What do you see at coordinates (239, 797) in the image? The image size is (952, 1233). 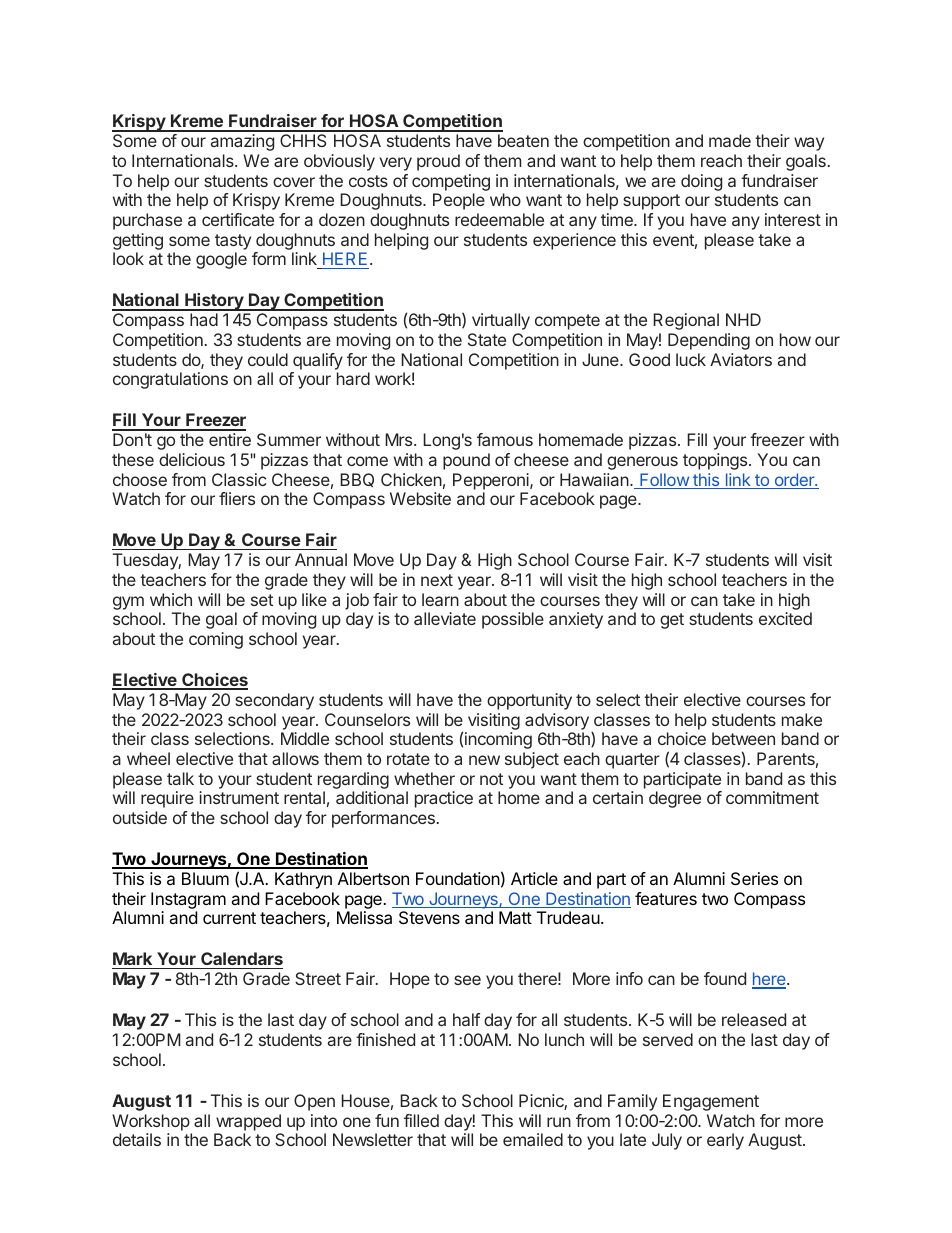 I see `instrument` at bounding box center [239, 797].
